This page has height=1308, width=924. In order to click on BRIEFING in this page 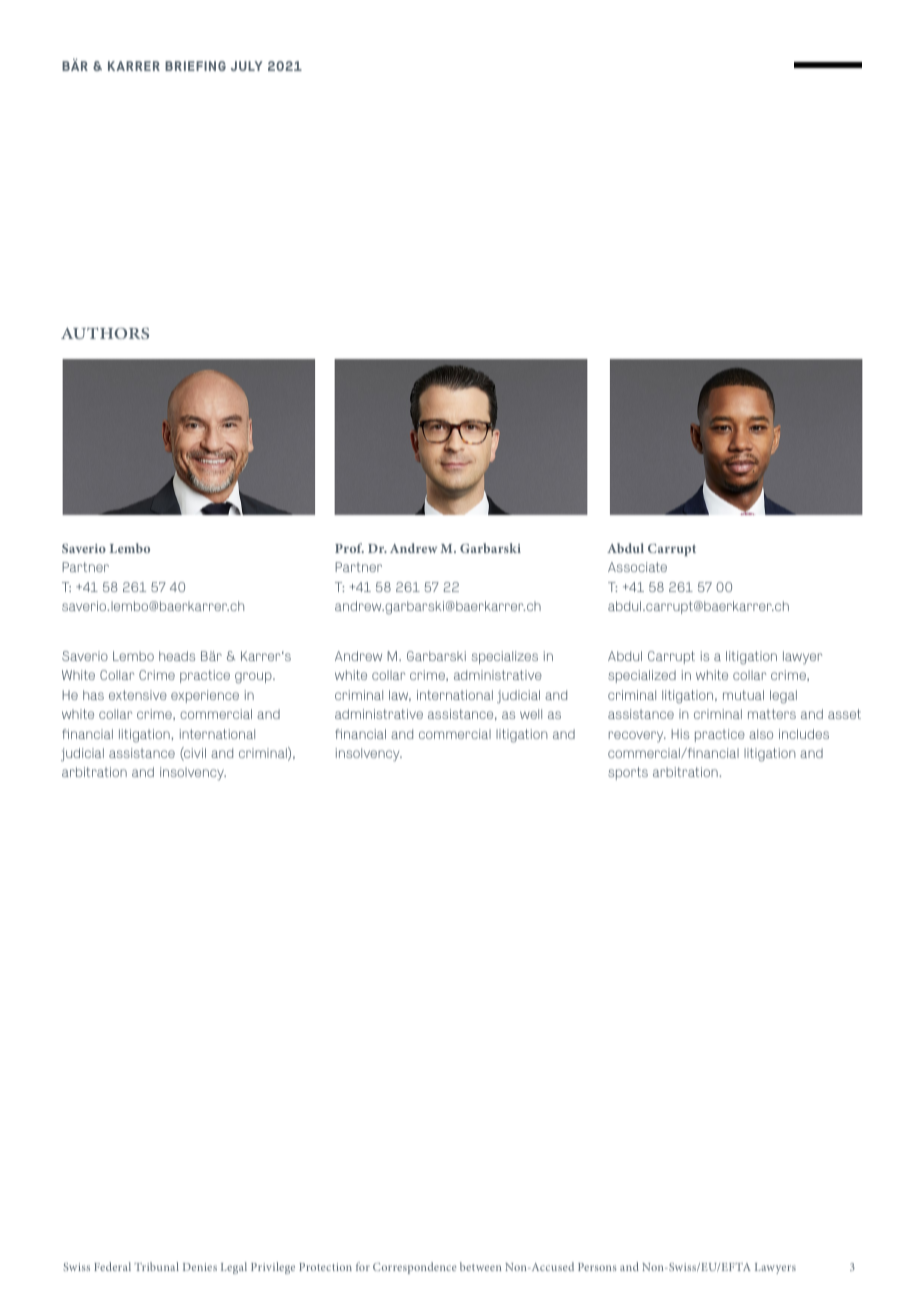, I will do `click(195, 66)`.
